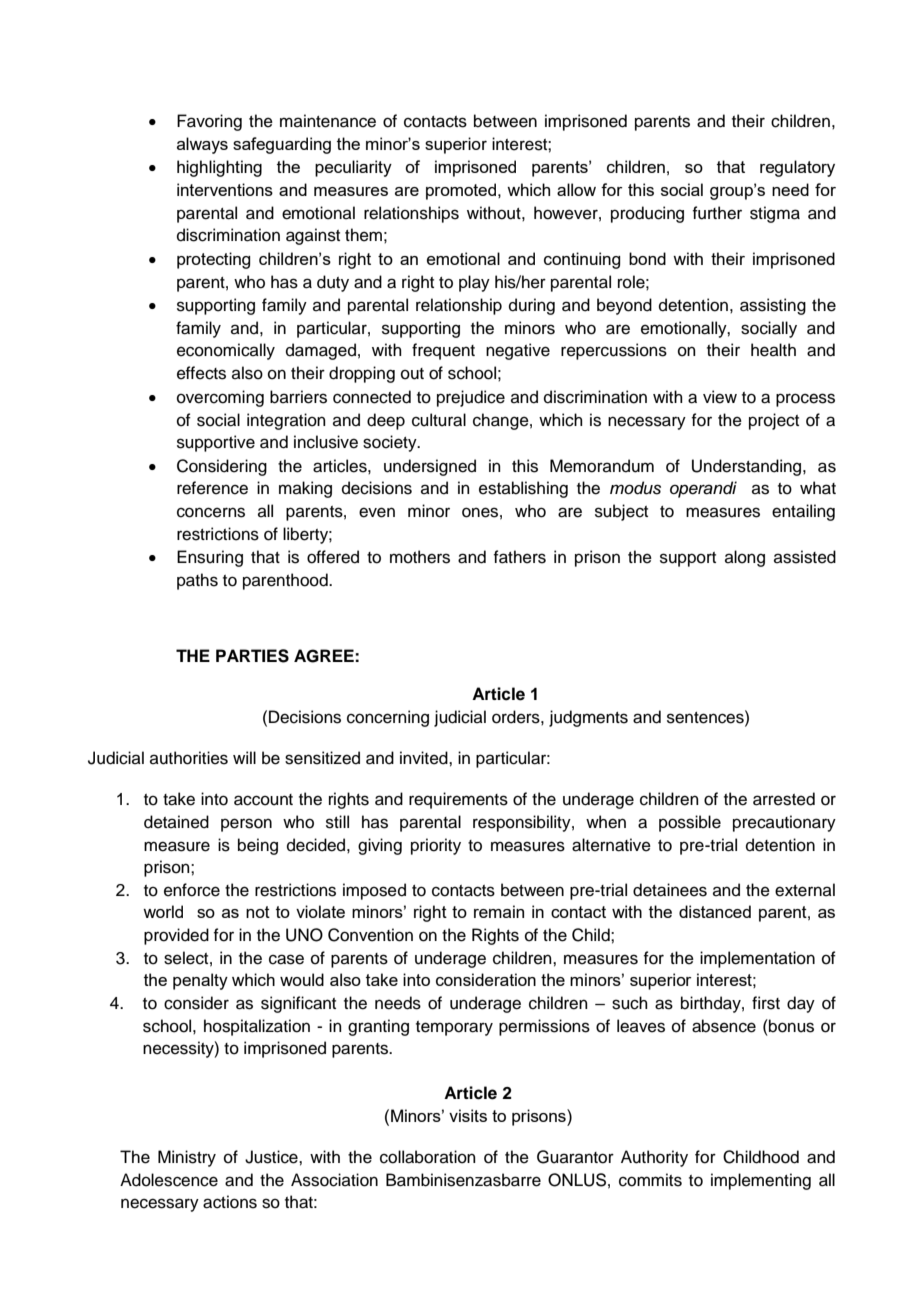 This document has width=924, height=1308. What do you see at coordinates (797, 168) in the document?
I see `regulatory` at bounding box center [797, 168].
